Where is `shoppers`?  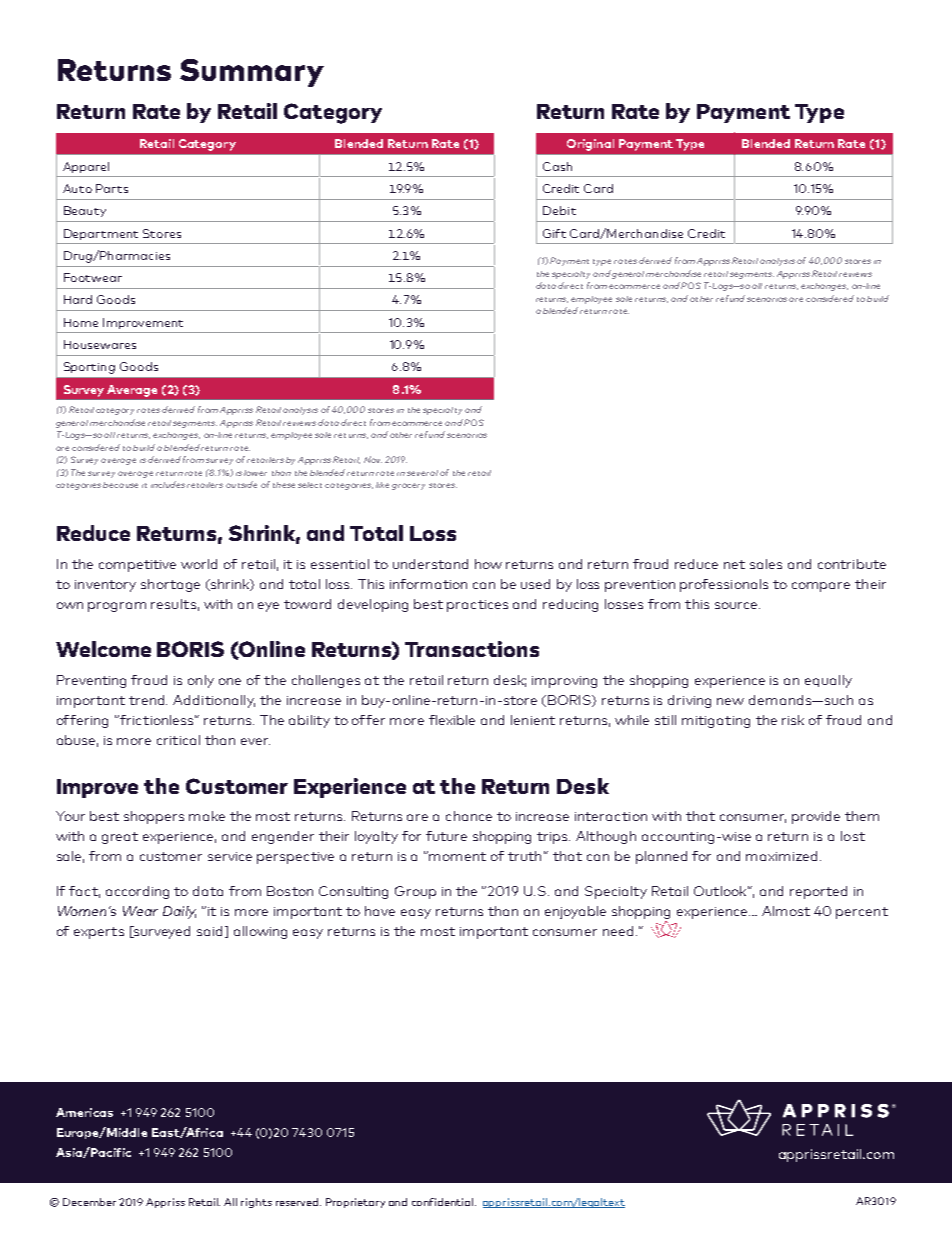
shoppers is located at coordinates (154, 817).
